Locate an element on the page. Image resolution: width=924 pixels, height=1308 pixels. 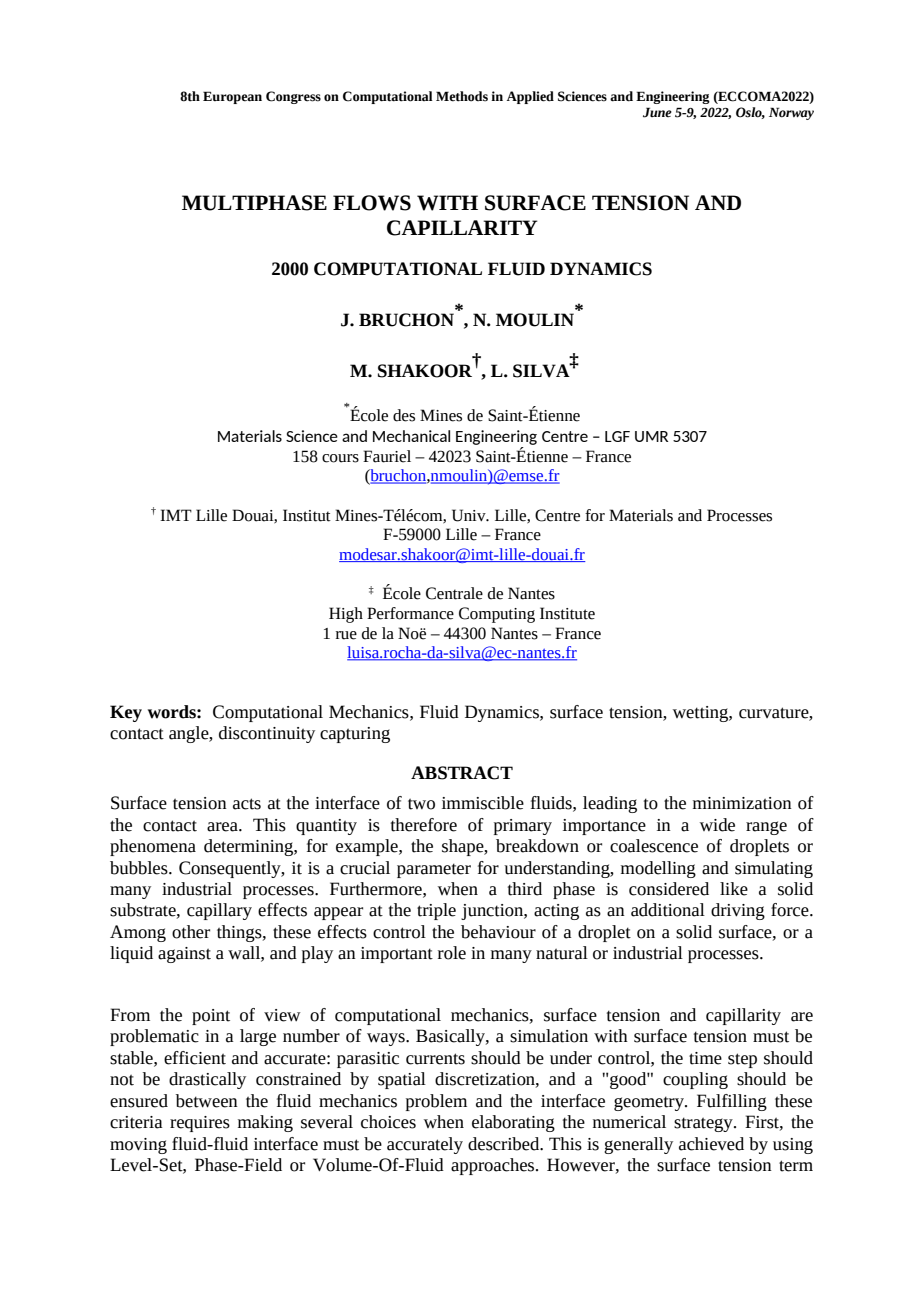
approaches is located at coordinates (494, 1166).
